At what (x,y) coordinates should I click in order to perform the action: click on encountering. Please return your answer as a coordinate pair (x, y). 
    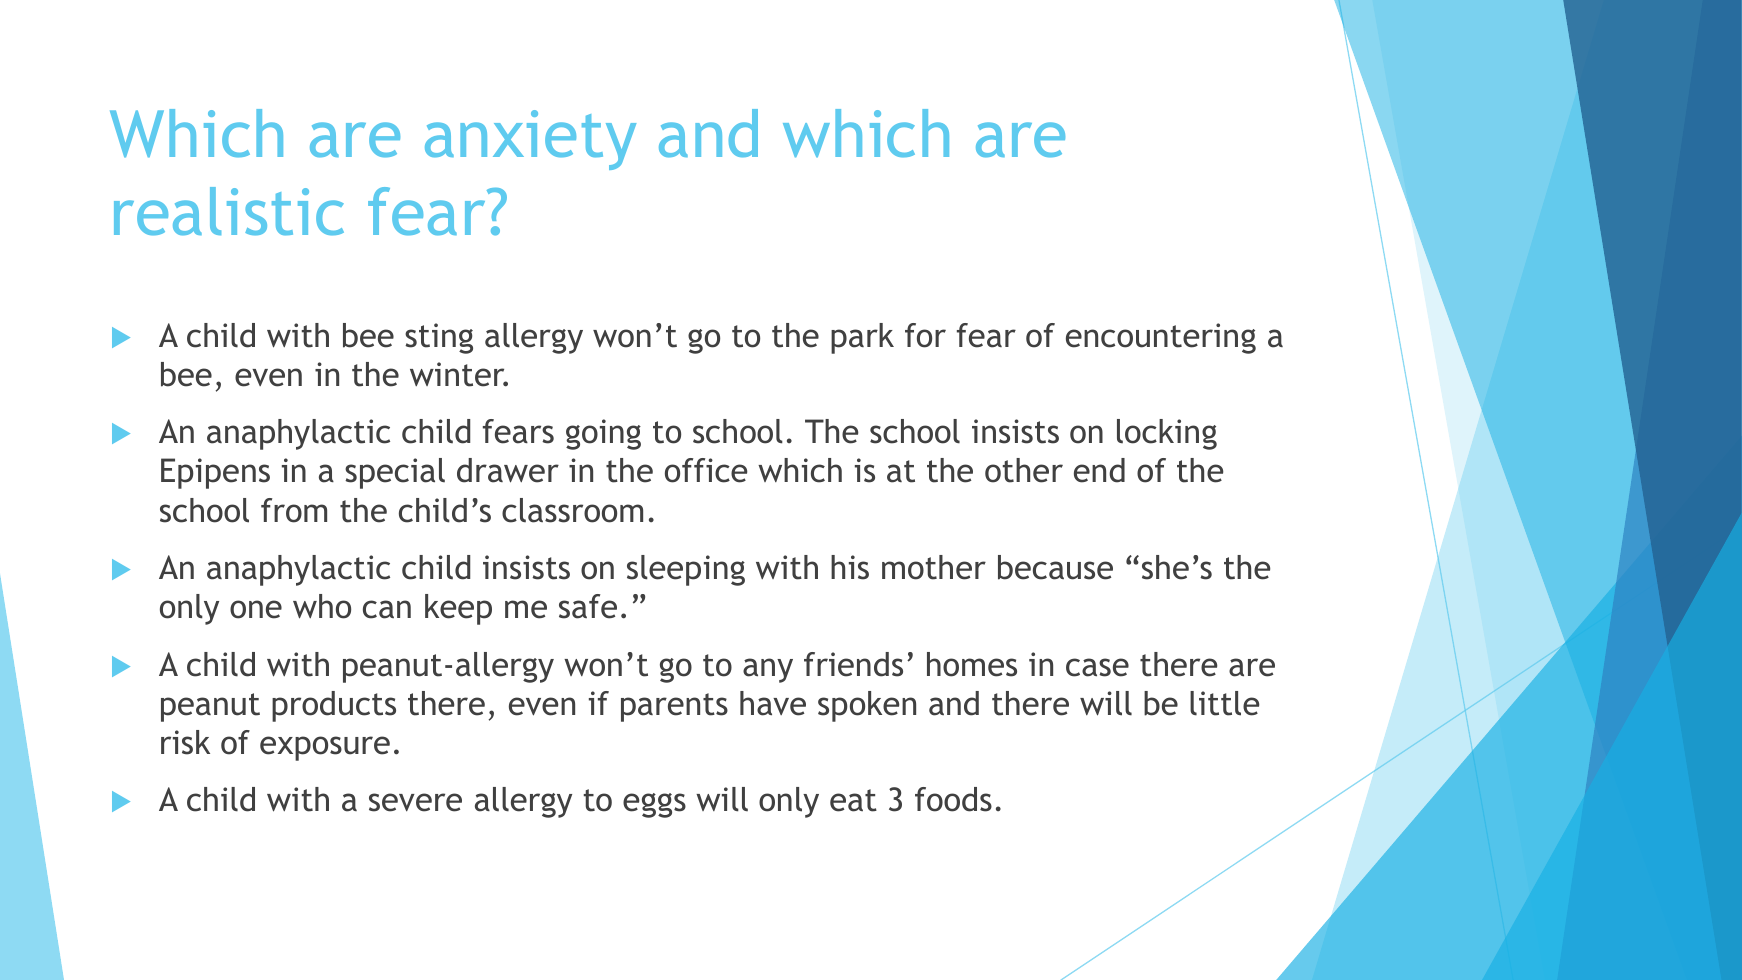
    Looking at the image, I should click on (1161, 338).
